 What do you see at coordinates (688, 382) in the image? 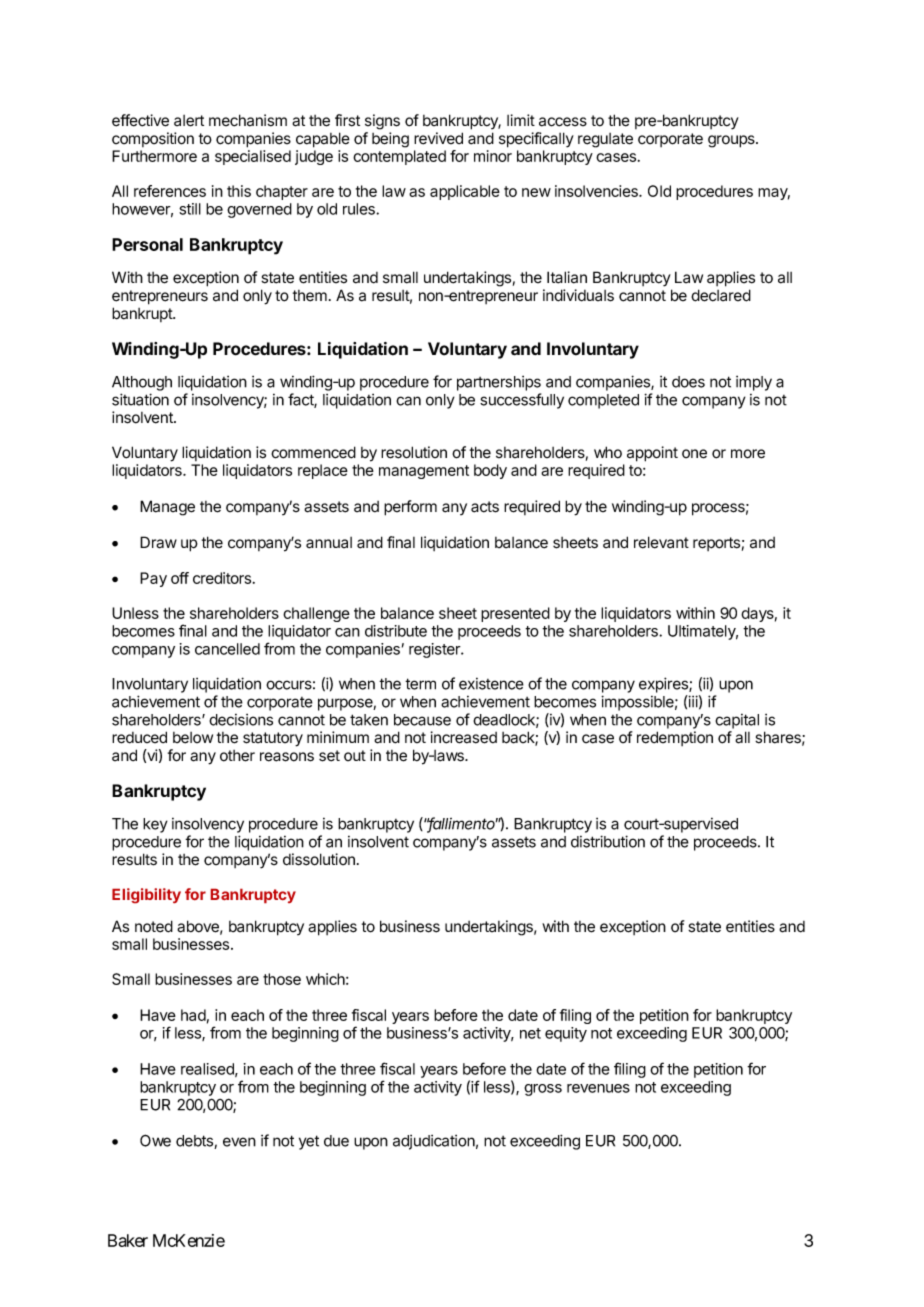
I see `does` at bounding box center [688, 382].
